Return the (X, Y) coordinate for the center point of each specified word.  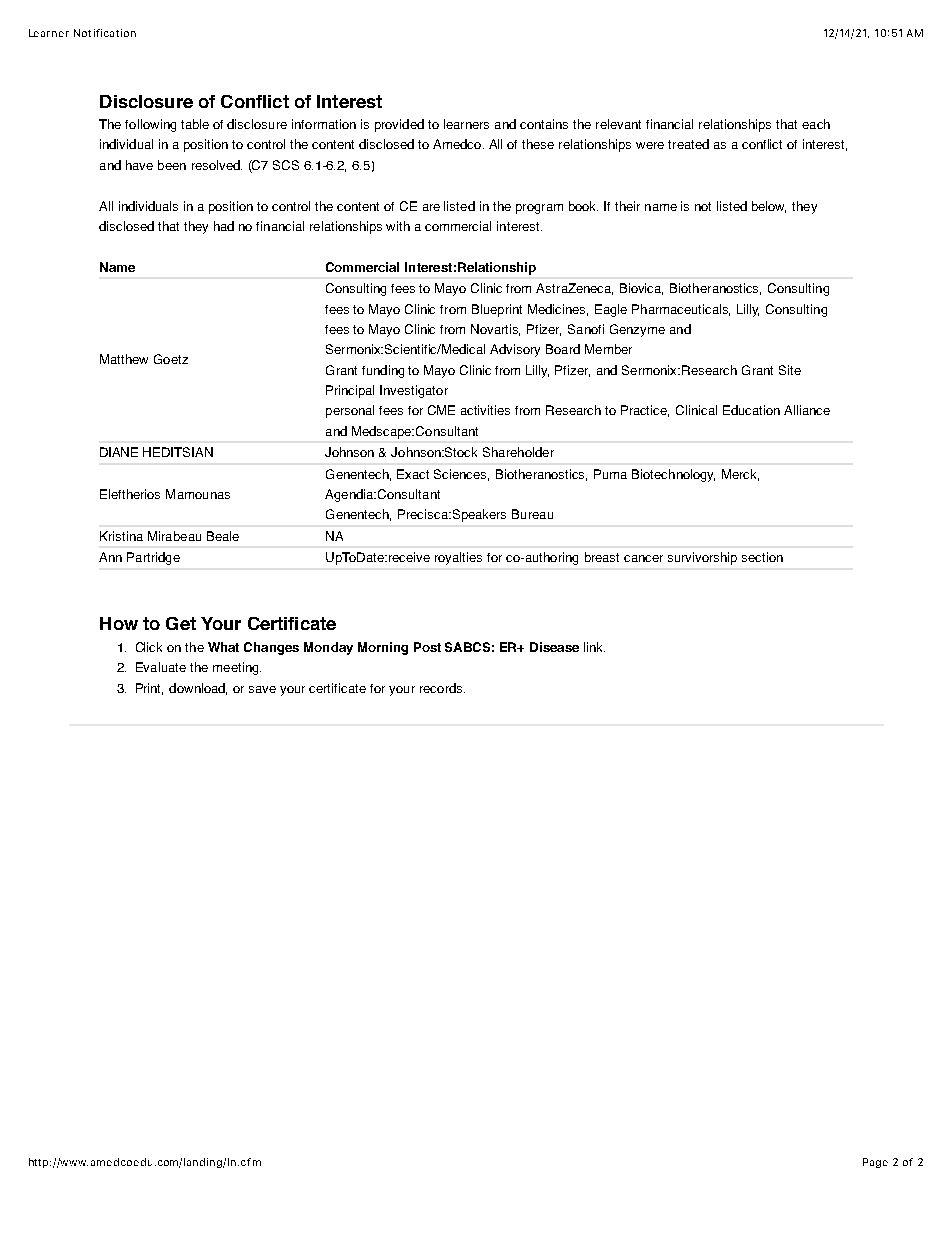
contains (544, 124)
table (195, 124)
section (762, 557)
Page (875, 1163)
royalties (458, 558)
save (262, 689)
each (816, 124)
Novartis (495, 330)
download (198, 689)
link (594, 647)
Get (181, 623)
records (442, 688)
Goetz (171, 359)
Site (790, 370)
